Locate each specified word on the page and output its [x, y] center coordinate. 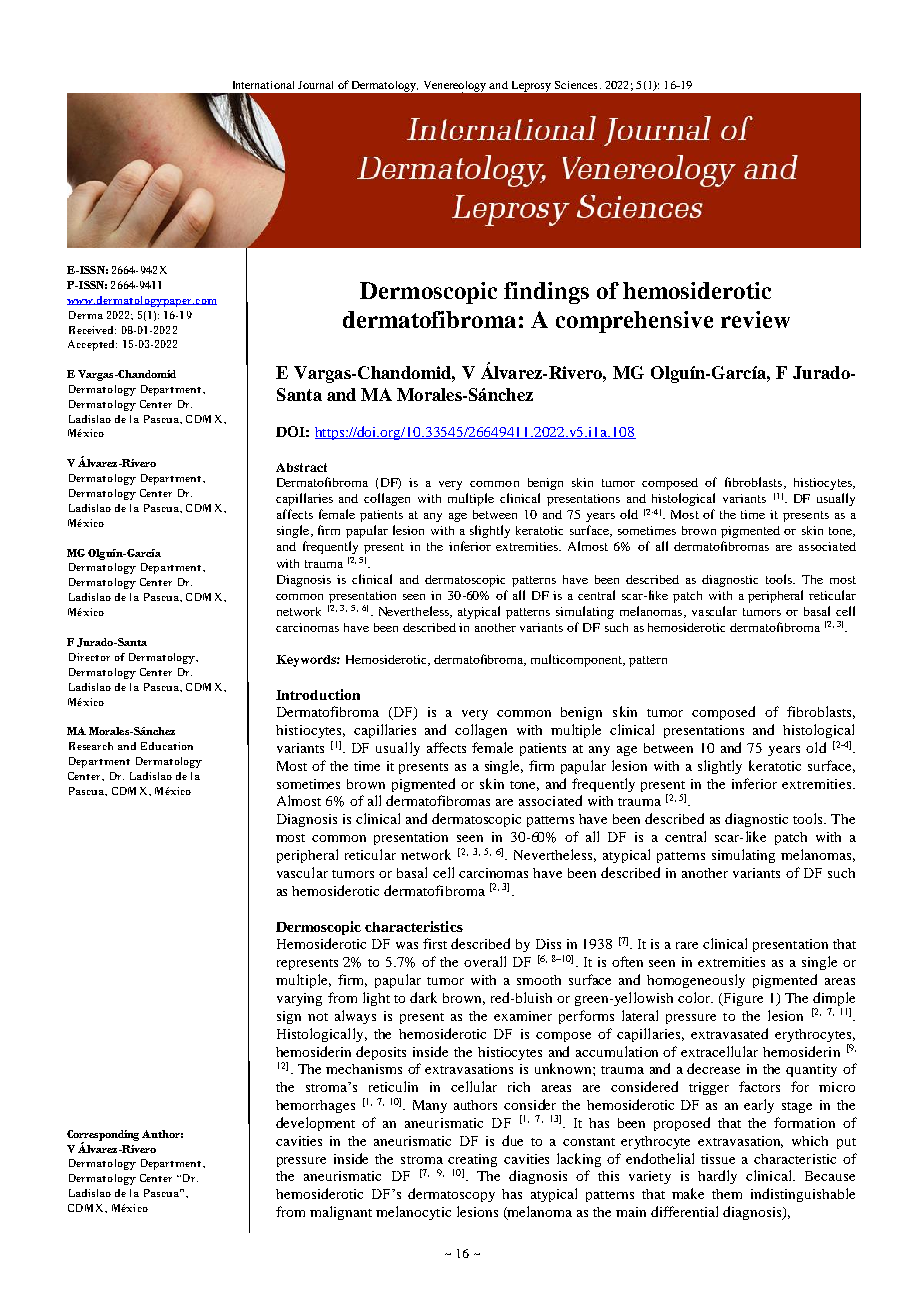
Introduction [318, 694]
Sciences [576, 85]
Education [167, 746]
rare [687, 945]
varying [299, 999]
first [435, 943]
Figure [742, 999]
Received [92, 330]
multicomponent [578, 660]
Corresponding [103, 1136]
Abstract [301, 467]
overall [485, 961]
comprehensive [634, 322]
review [755, 319]
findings [546, 293]
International [263, 85]
